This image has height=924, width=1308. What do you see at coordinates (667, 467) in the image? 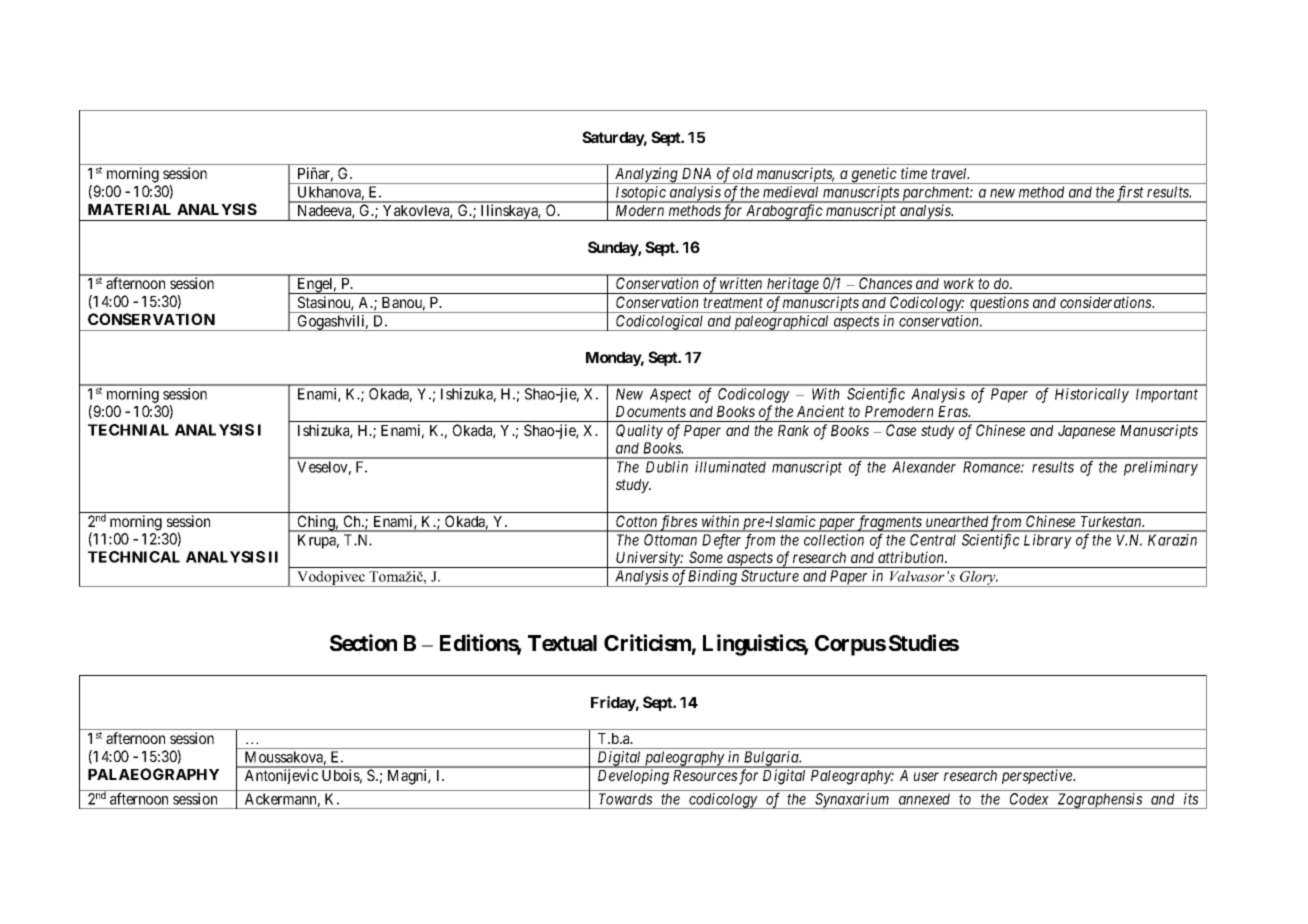
I see `Dublin` at bounding box center [667, 467].
